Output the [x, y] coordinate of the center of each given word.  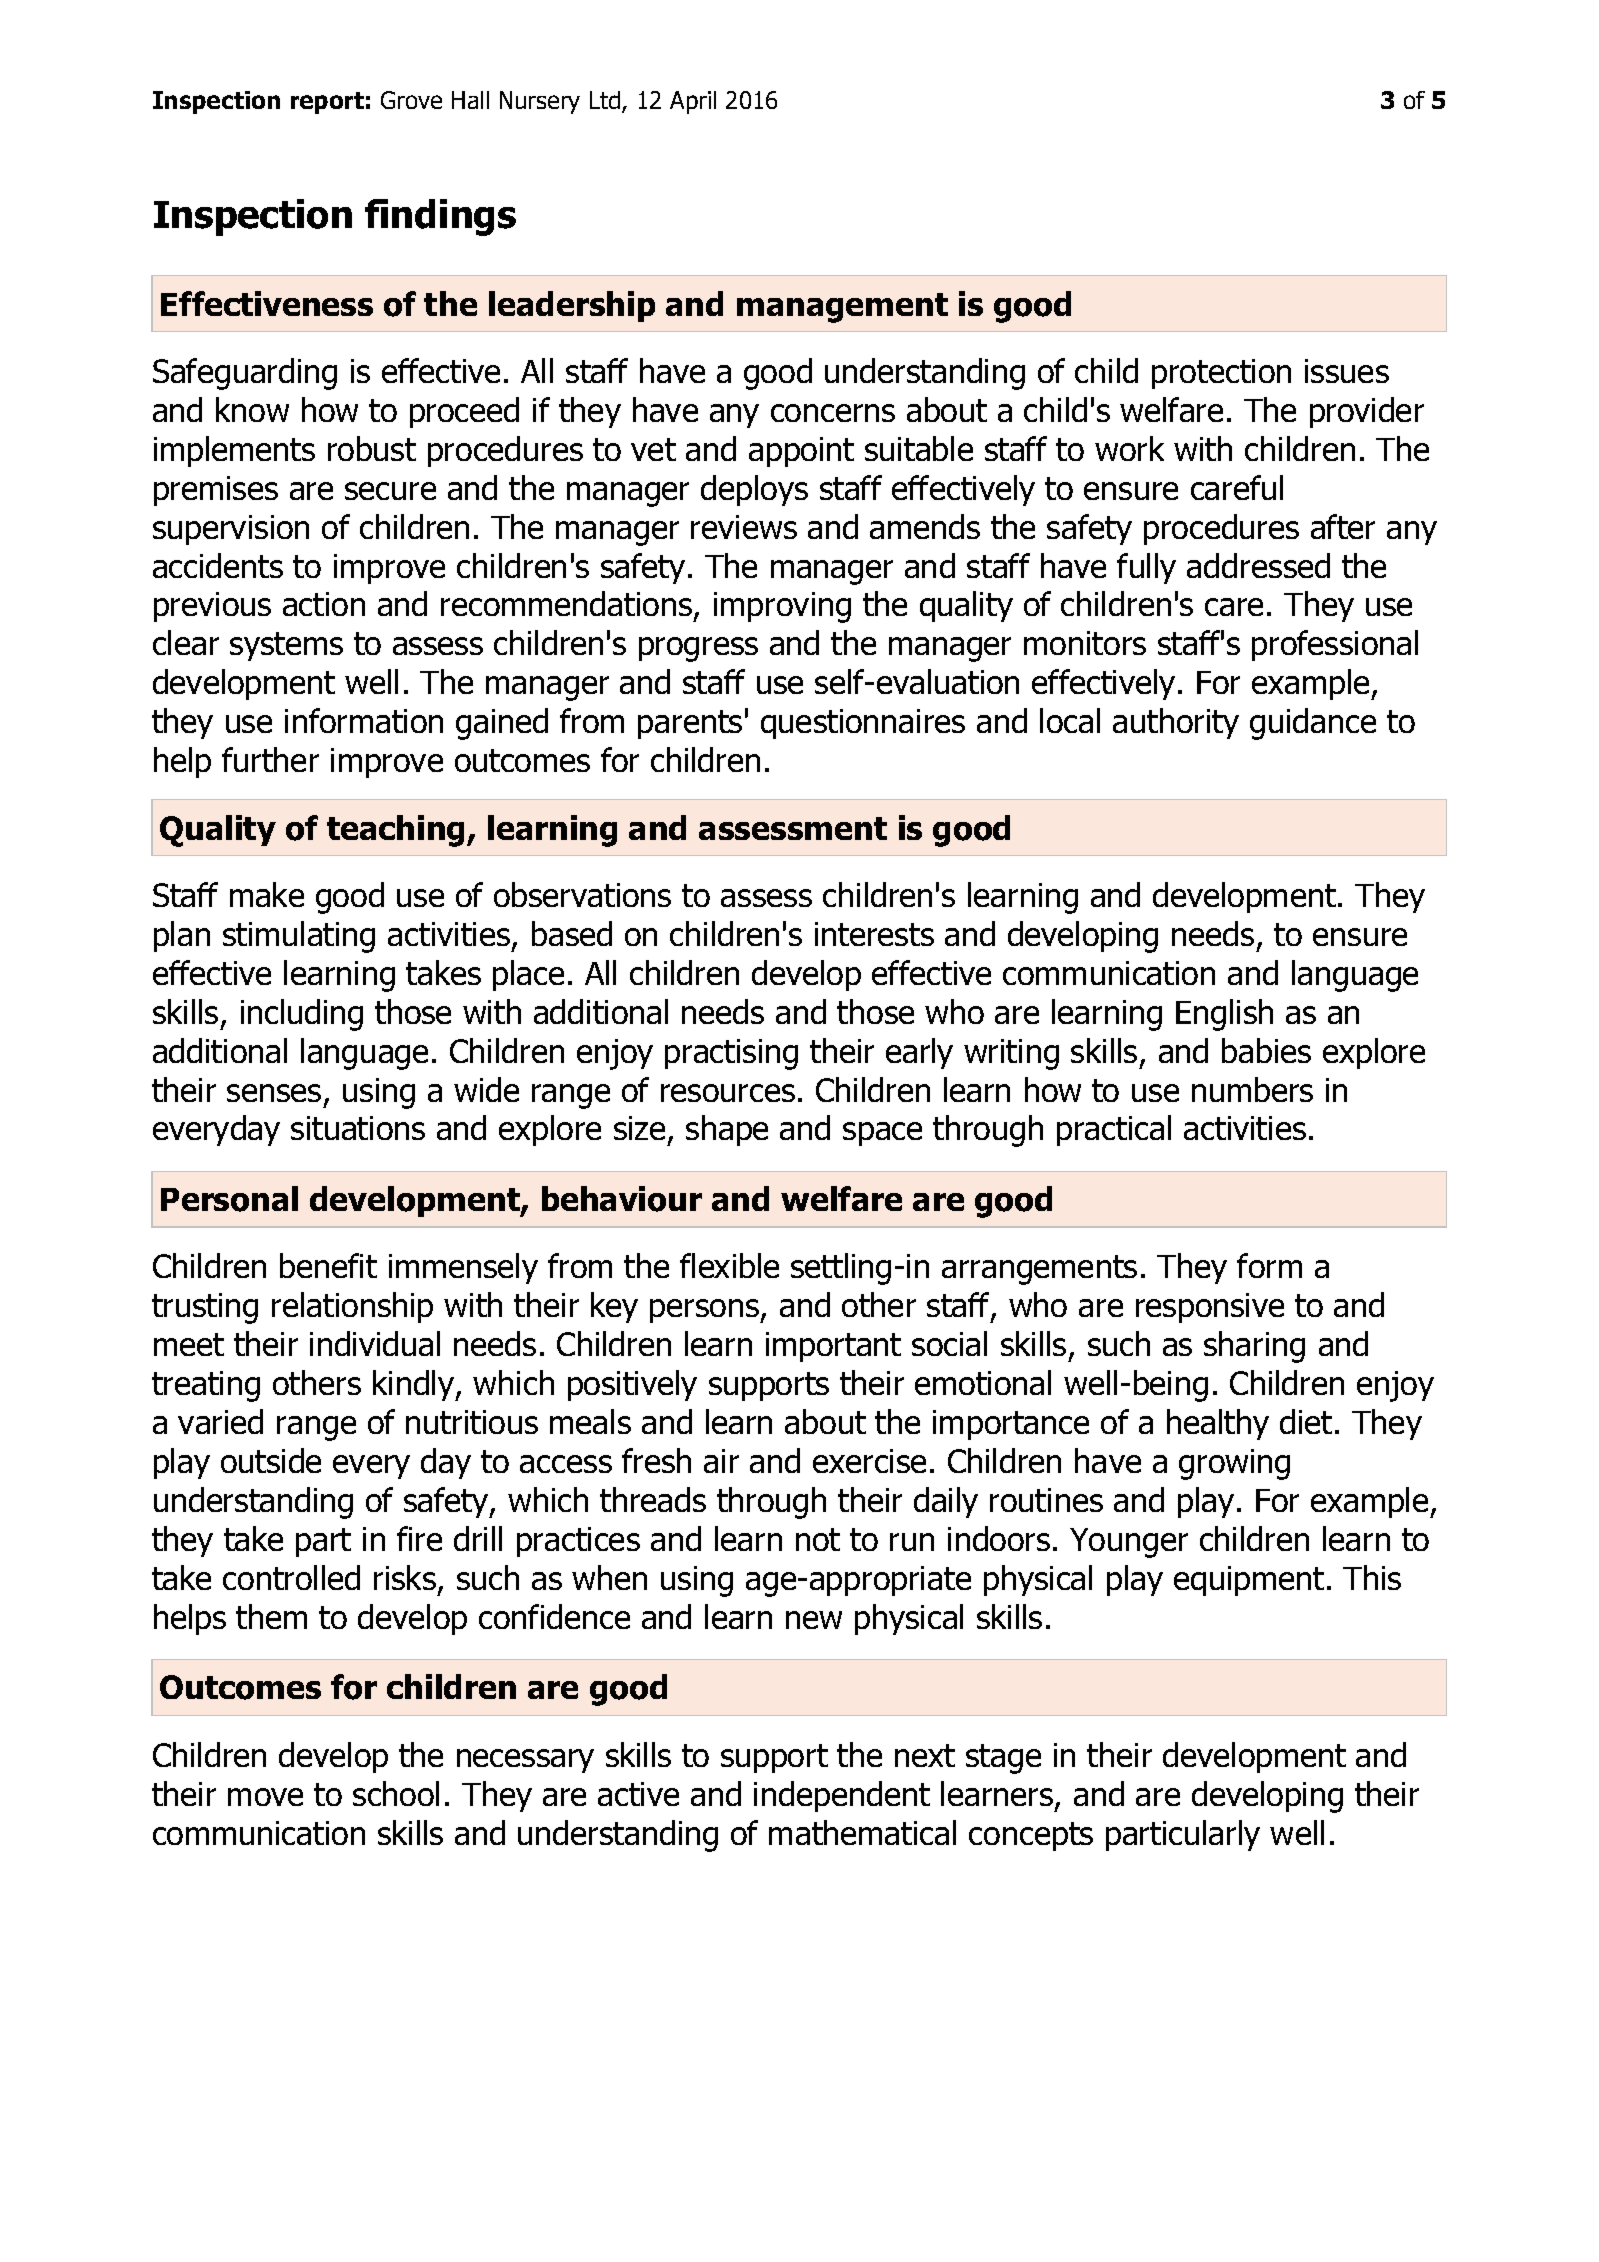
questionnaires [863, 724]
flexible [729, 1265]
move [265, 1797]
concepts [1031, 1836]
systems [286, 646]
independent [842, 1796]
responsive [1210, 1308]
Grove [411, 100]
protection [1221, 374]
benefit [328, 1265]
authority [1176, 723]
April [693, 102]
